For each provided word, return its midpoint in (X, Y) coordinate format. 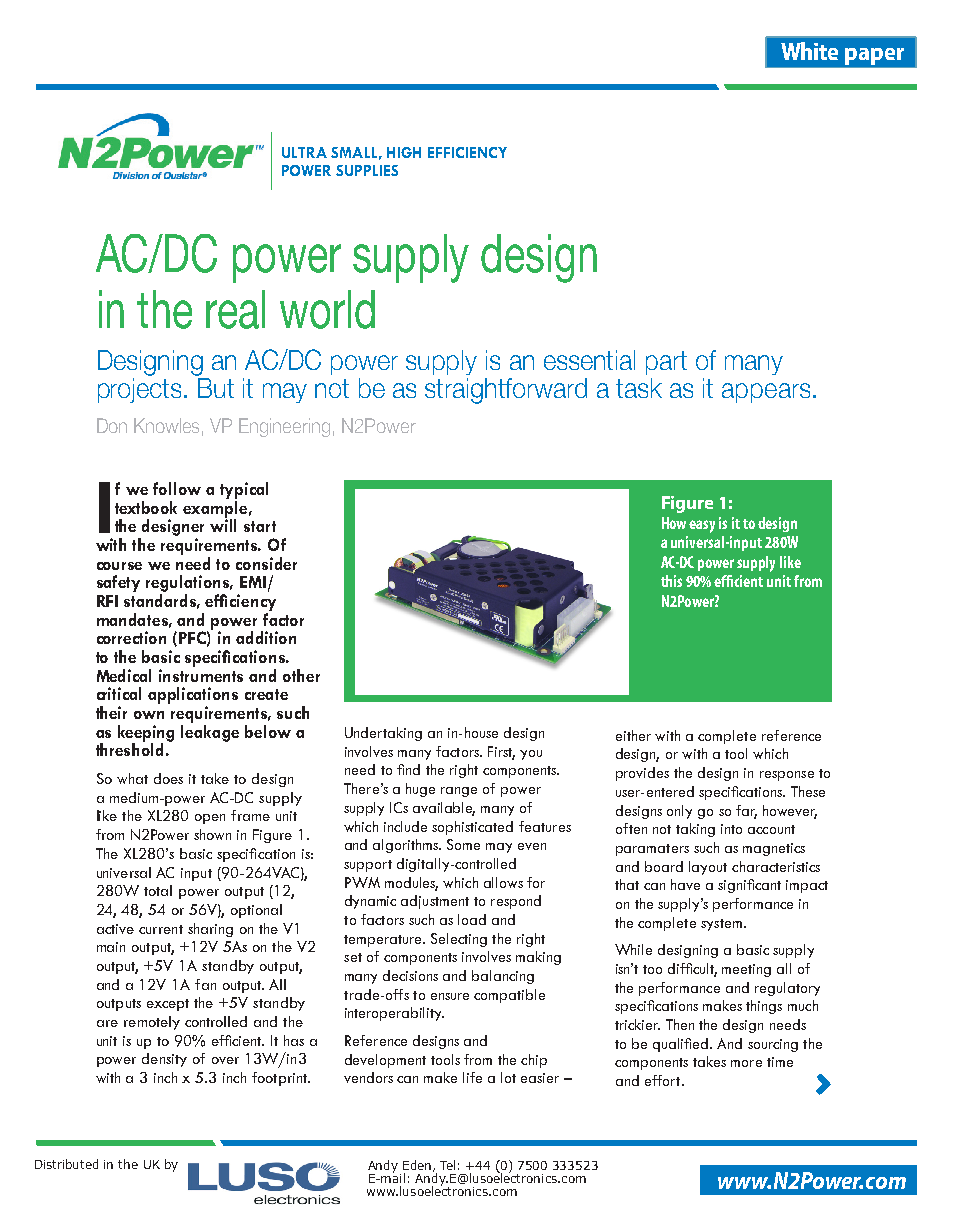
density (164, 1060)
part (666, 363)
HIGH (404, 152)
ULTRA (304, 152)
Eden (417, 1165)
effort (664, 1080)
